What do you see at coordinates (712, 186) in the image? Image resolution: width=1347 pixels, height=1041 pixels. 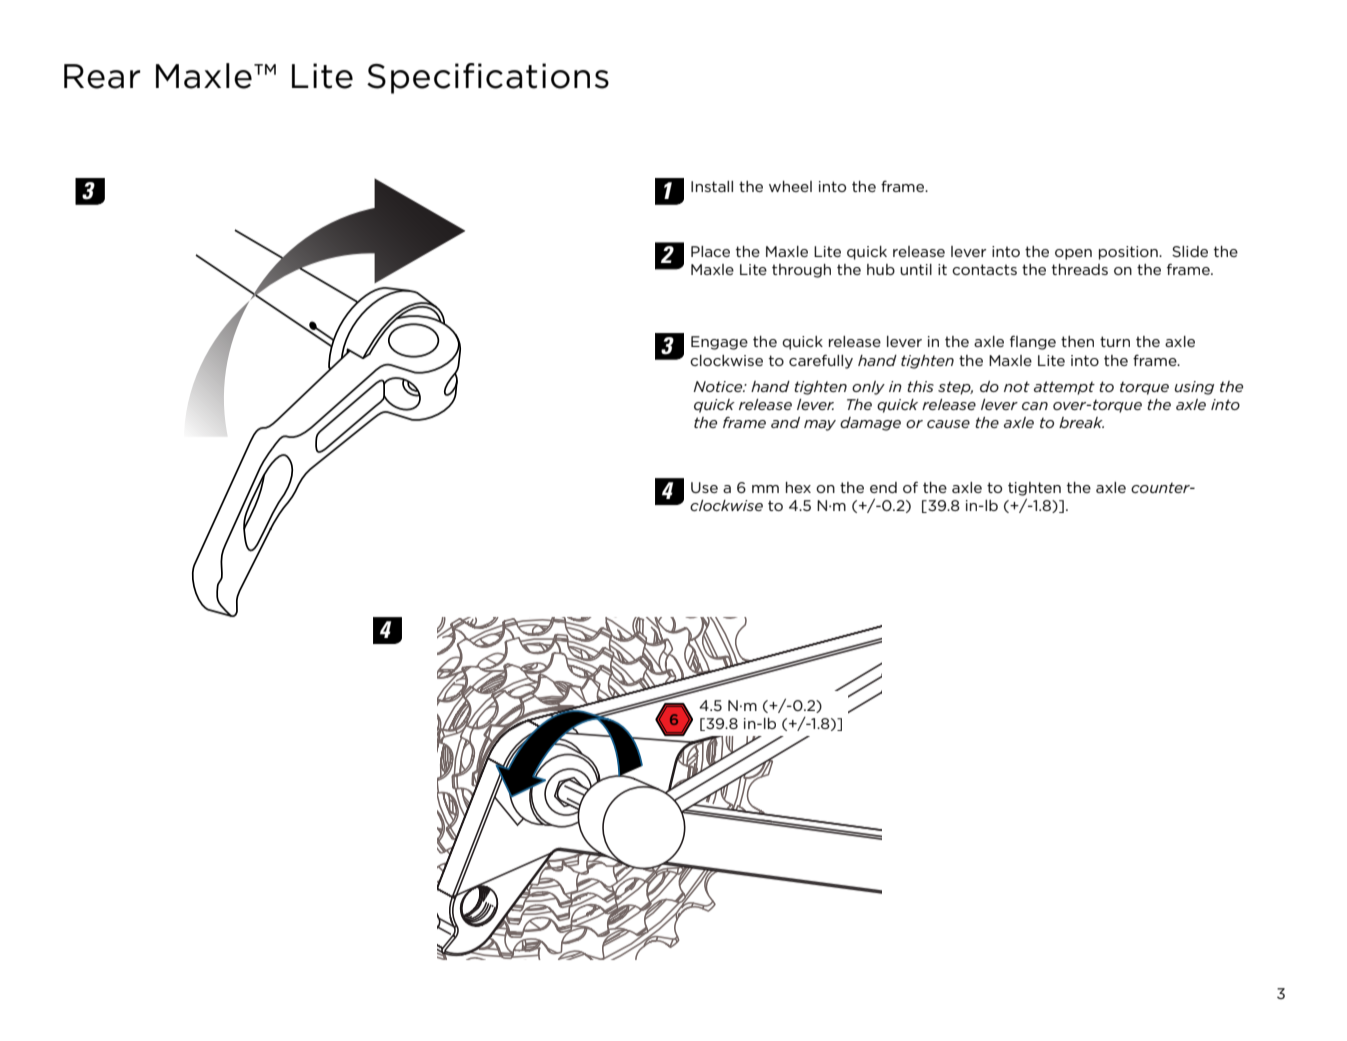 I see `Install` at bounding box center [712, 186].
